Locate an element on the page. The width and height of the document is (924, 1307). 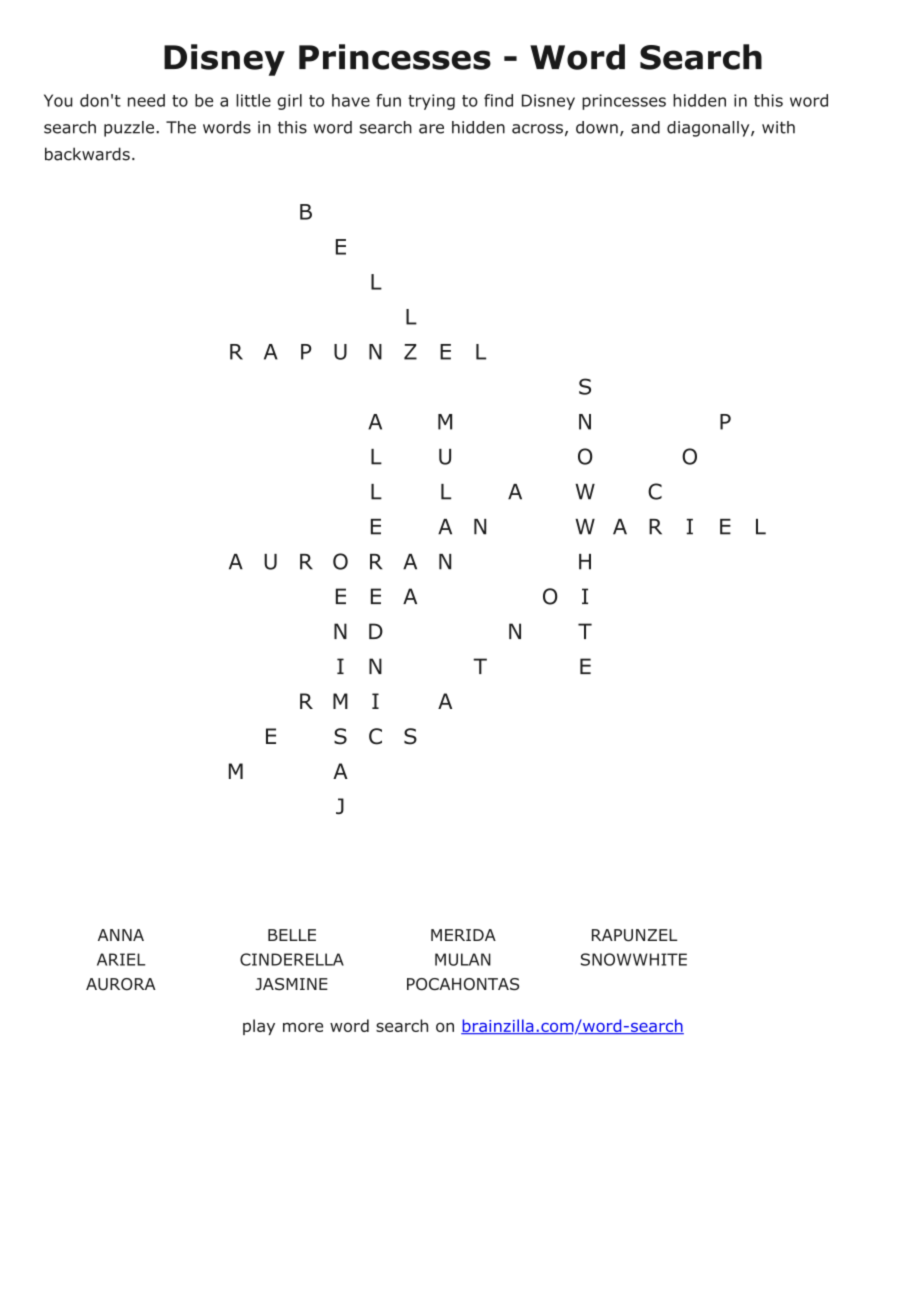
The is located at coordinates (181, 127).
